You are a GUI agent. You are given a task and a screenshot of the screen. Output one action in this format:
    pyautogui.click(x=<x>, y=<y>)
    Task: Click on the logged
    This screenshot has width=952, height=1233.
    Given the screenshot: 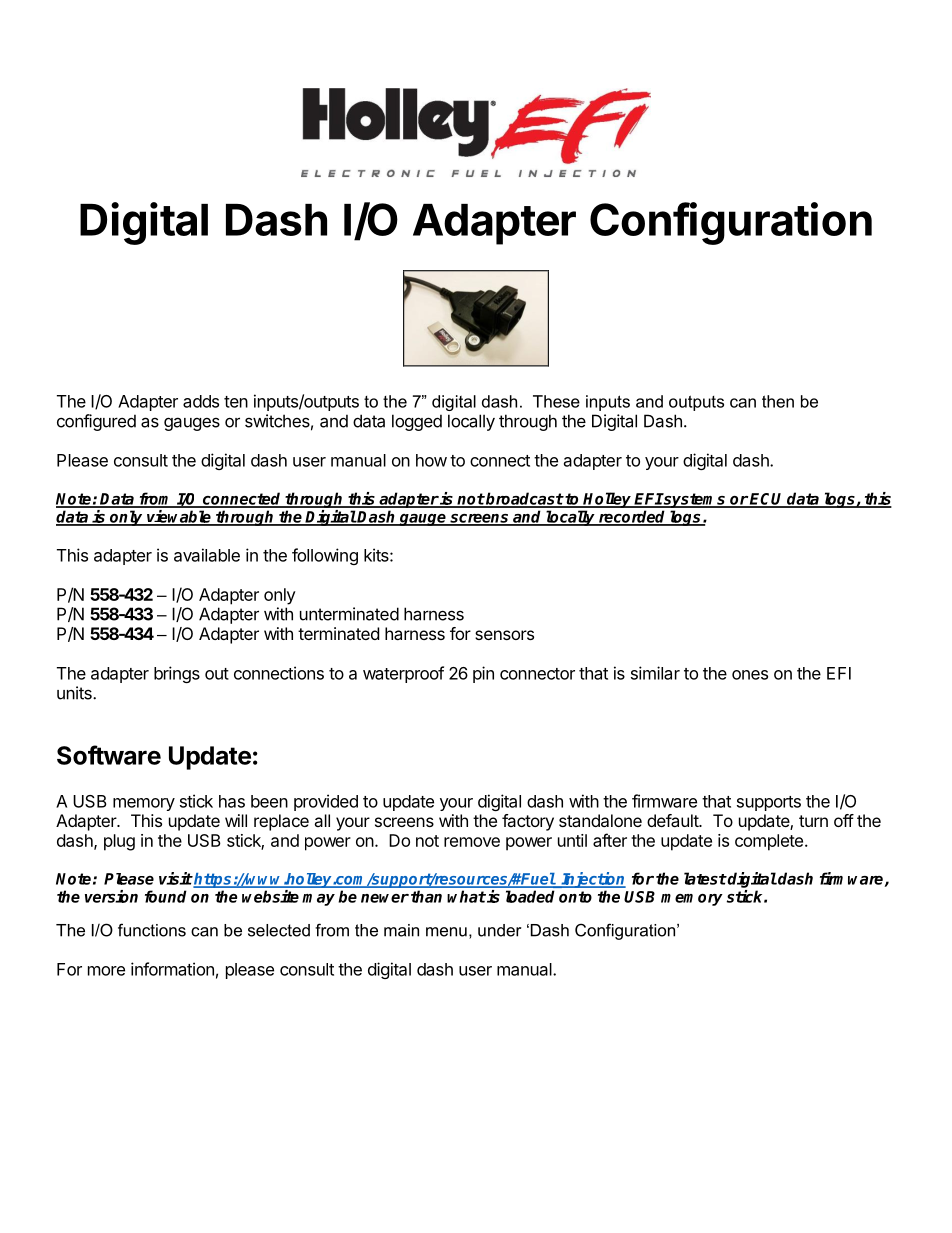 What is the action you would take?
    pyautogui.click(x=417, y=422)
